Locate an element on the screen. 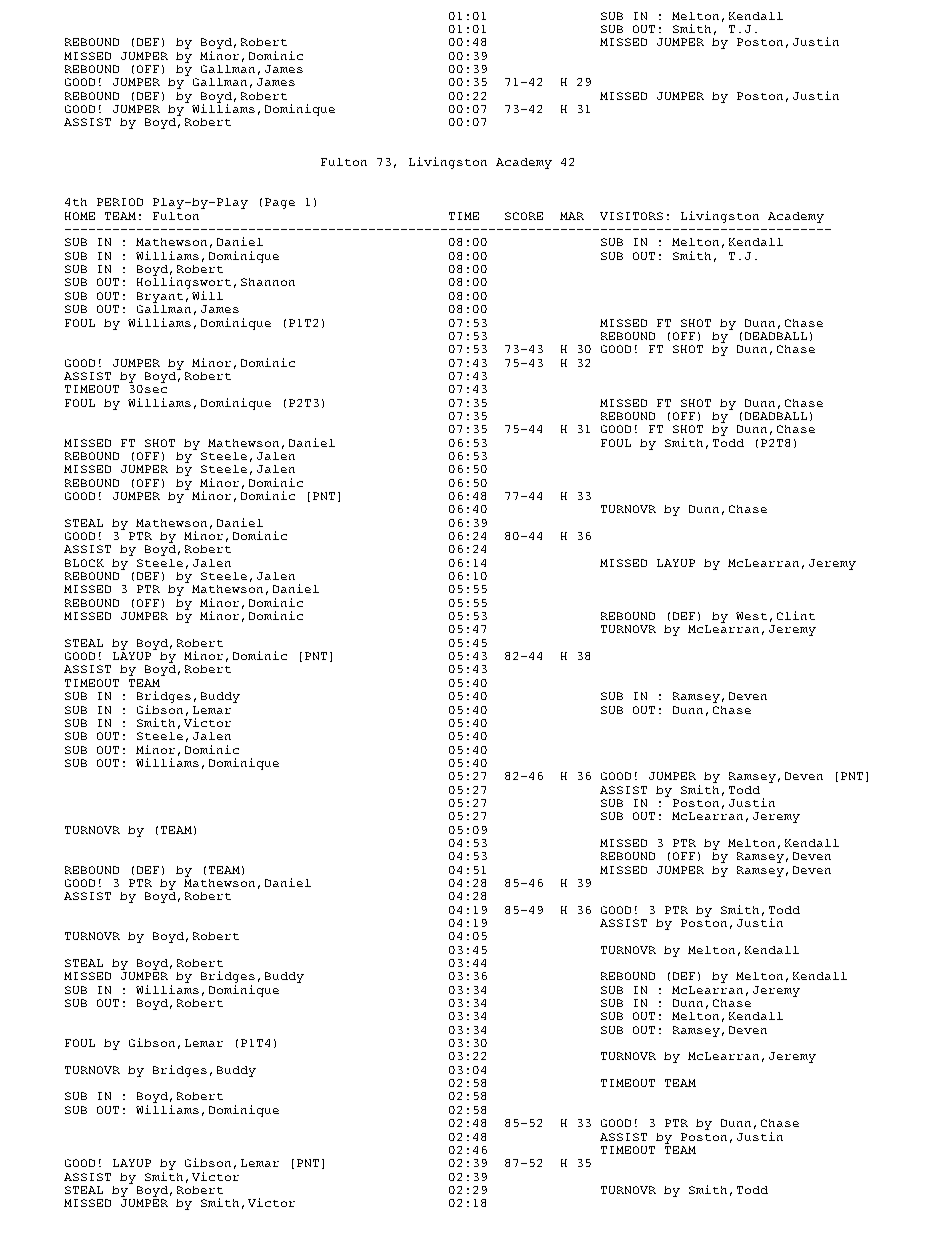 The width and height of the screenshot is (952, 1233). HOME is located at coordinates (80, 216).
